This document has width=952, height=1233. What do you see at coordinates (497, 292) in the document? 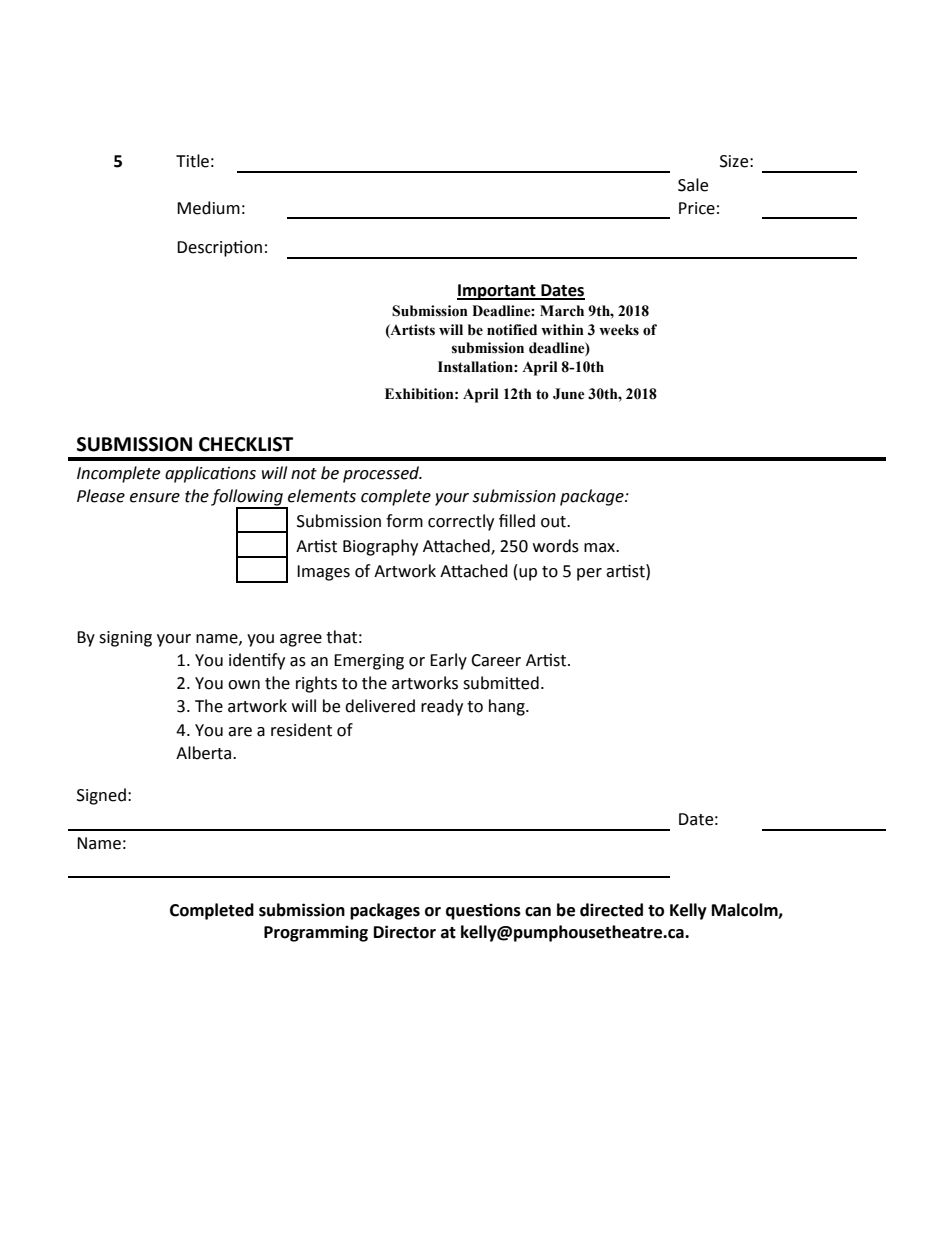
I see `Important` at bounding box center [497, 292].
